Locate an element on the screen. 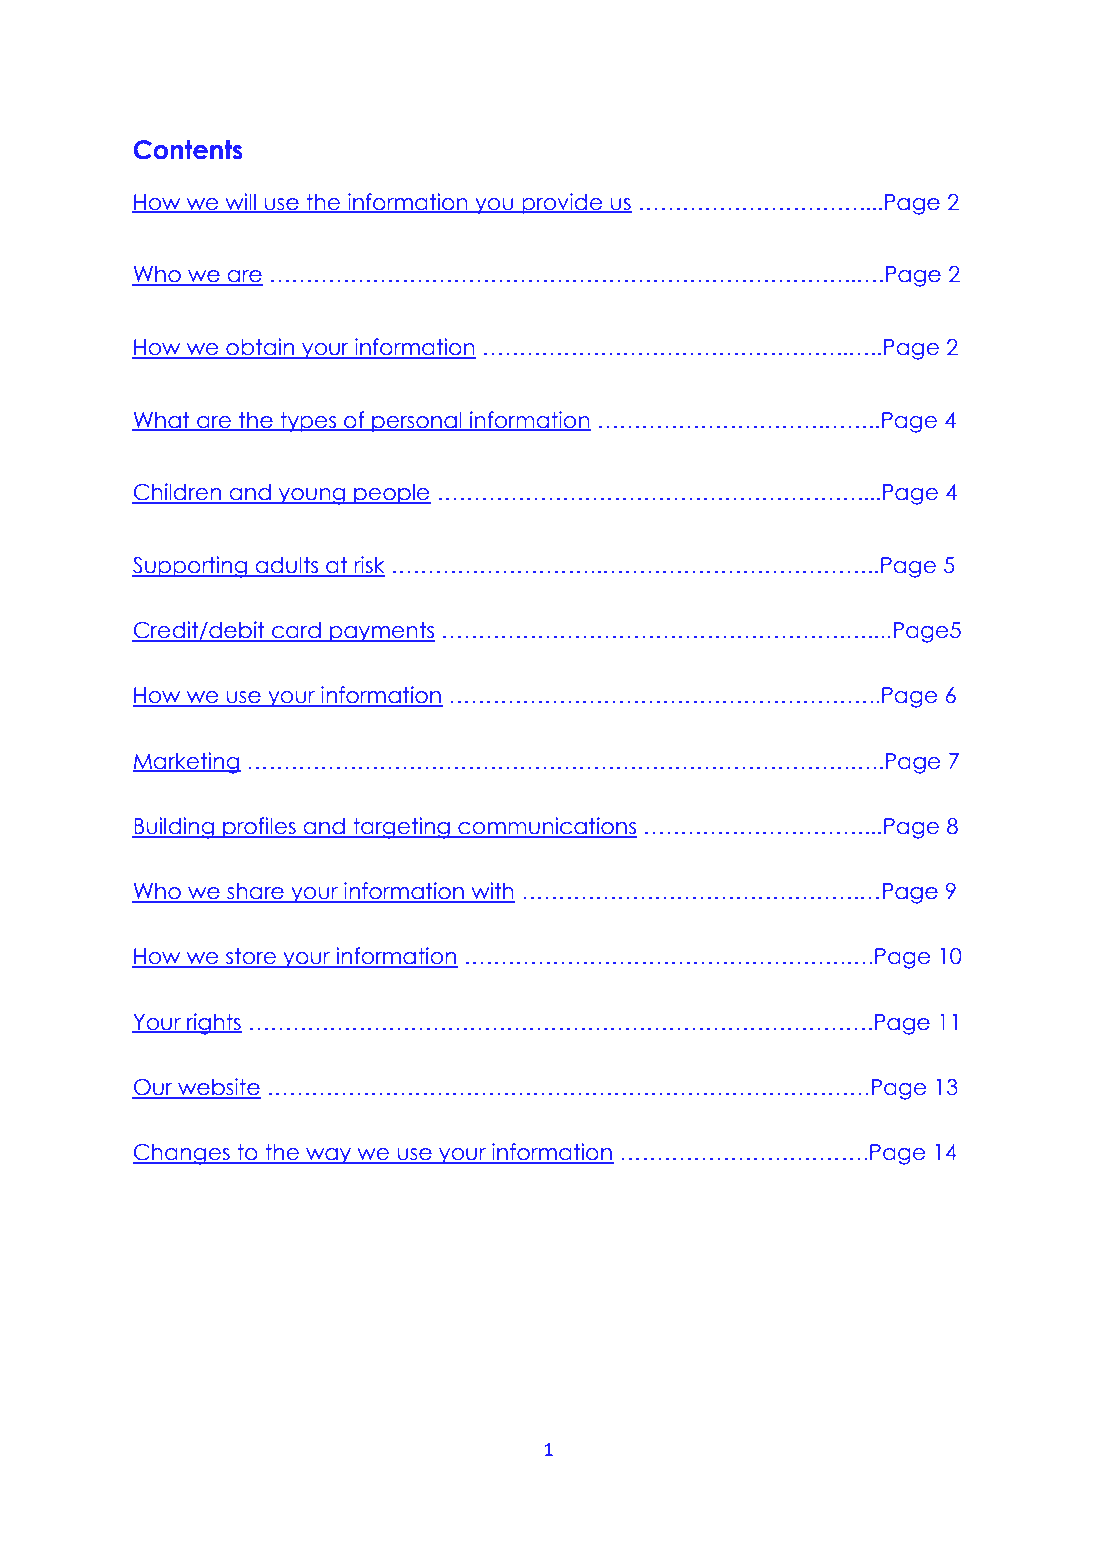  personal is located at coordinates (417, 422).
